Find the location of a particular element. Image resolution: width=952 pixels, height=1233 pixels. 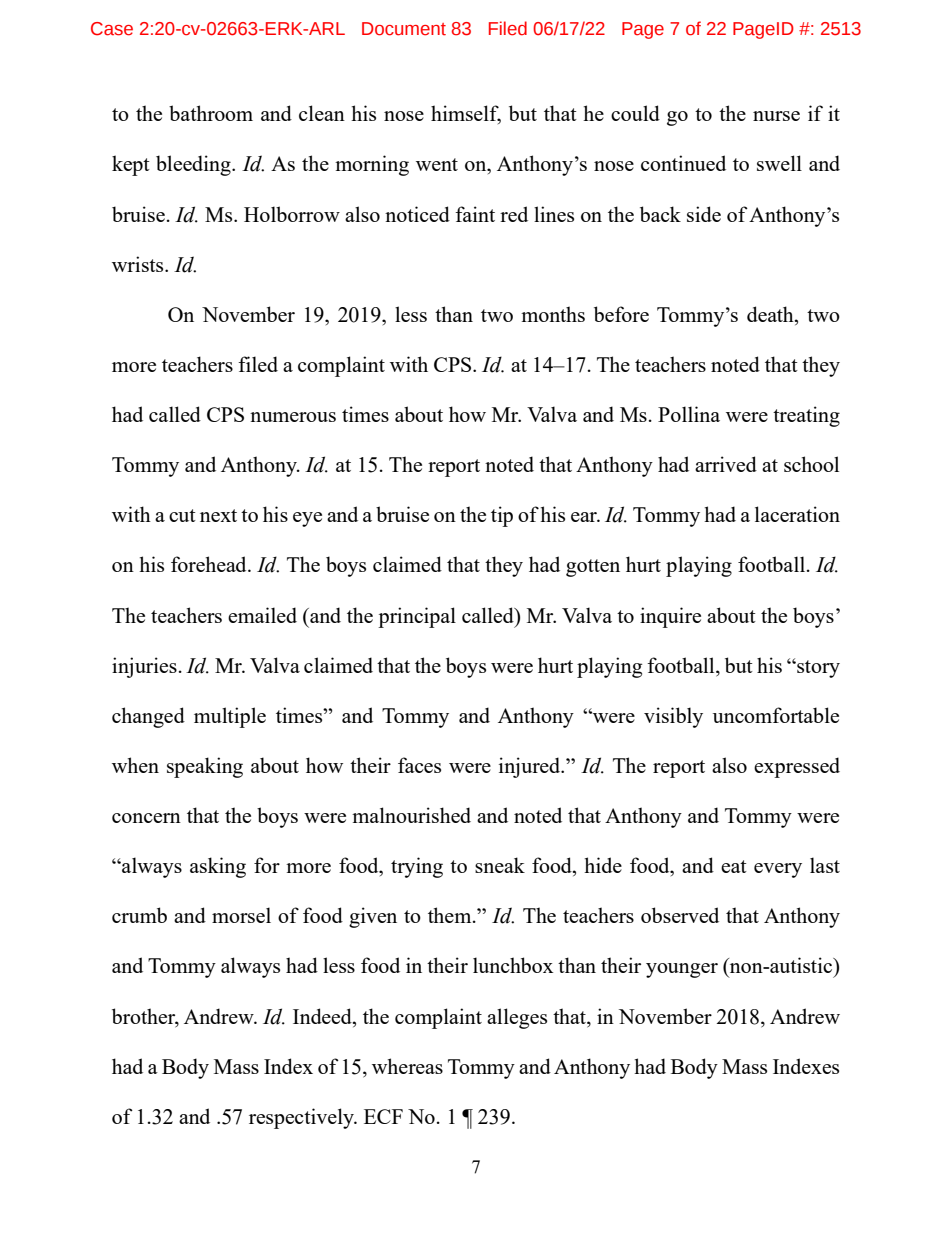

principal is located at coordinates (417, 617).
